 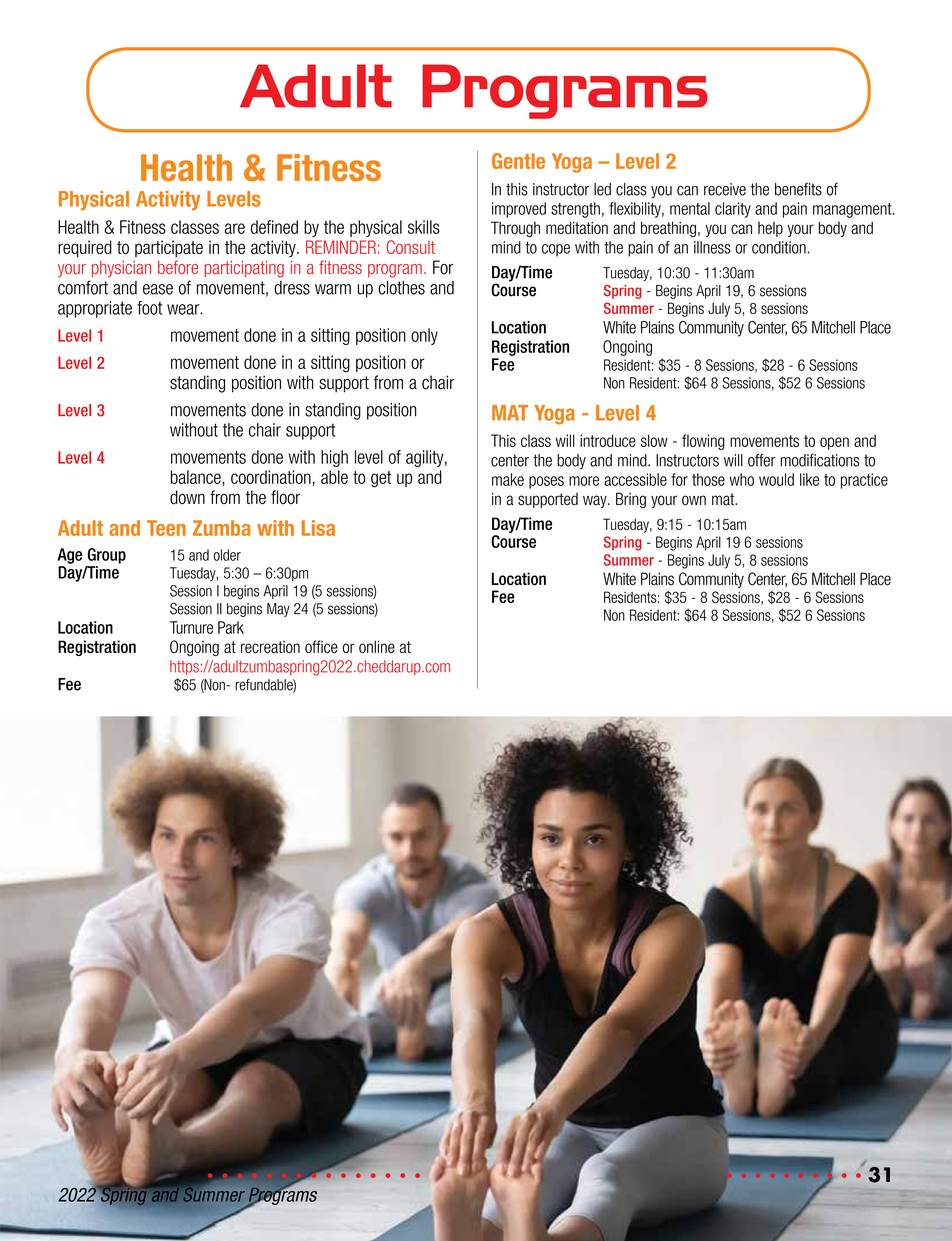 What do you see at coordinates (231, 627) in the screenshot?
I see `Park` at bounding box center [231, 627].
